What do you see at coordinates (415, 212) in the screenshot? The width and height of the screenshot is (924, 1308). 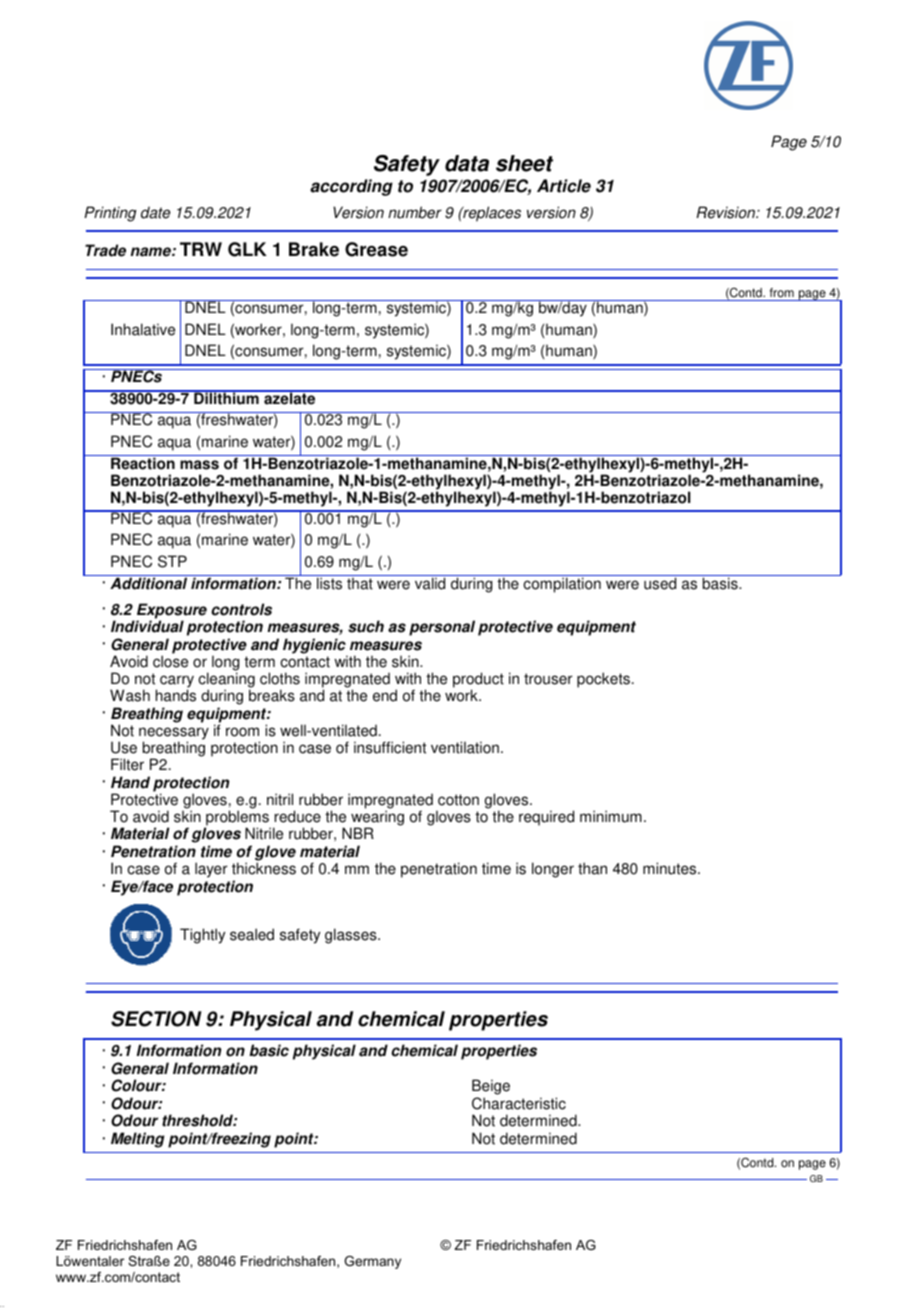 I see `number` at bounding box center [415, 212].
